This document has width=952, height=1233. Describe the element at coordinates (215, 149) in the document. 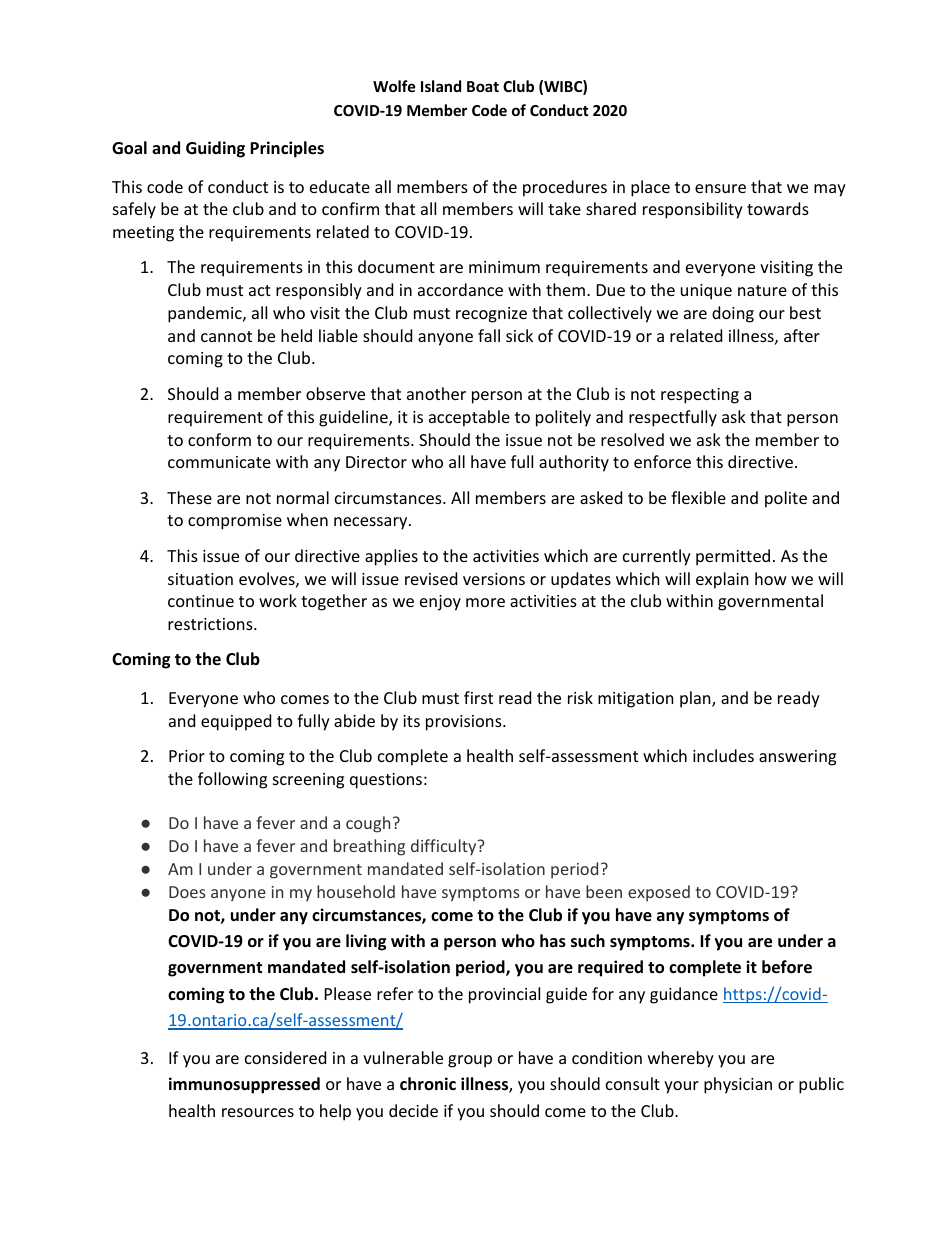

I see `Guiding` at that location.
